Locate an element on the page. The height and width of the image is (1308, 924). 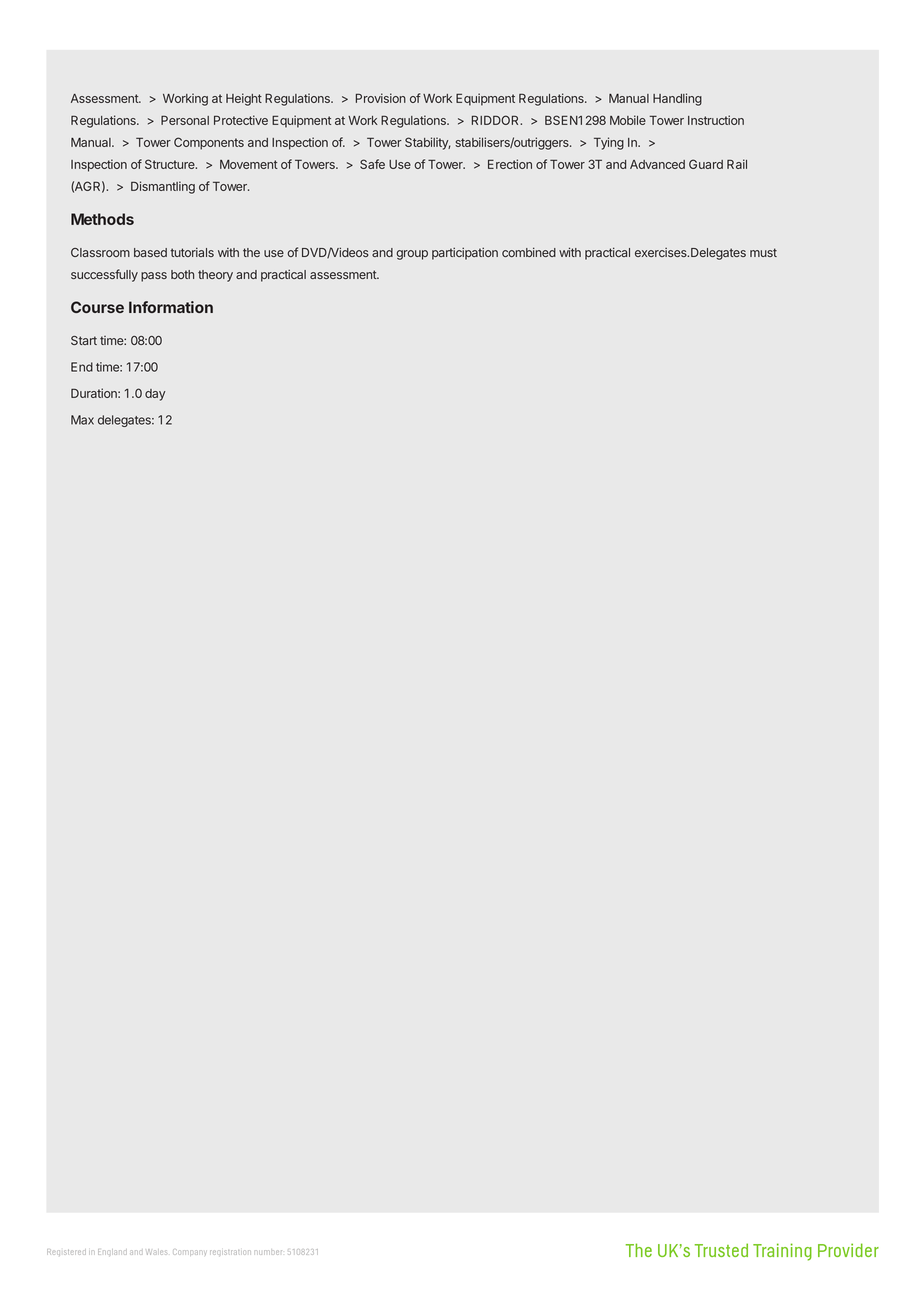
Personal is located at coordinates (185, 120).
